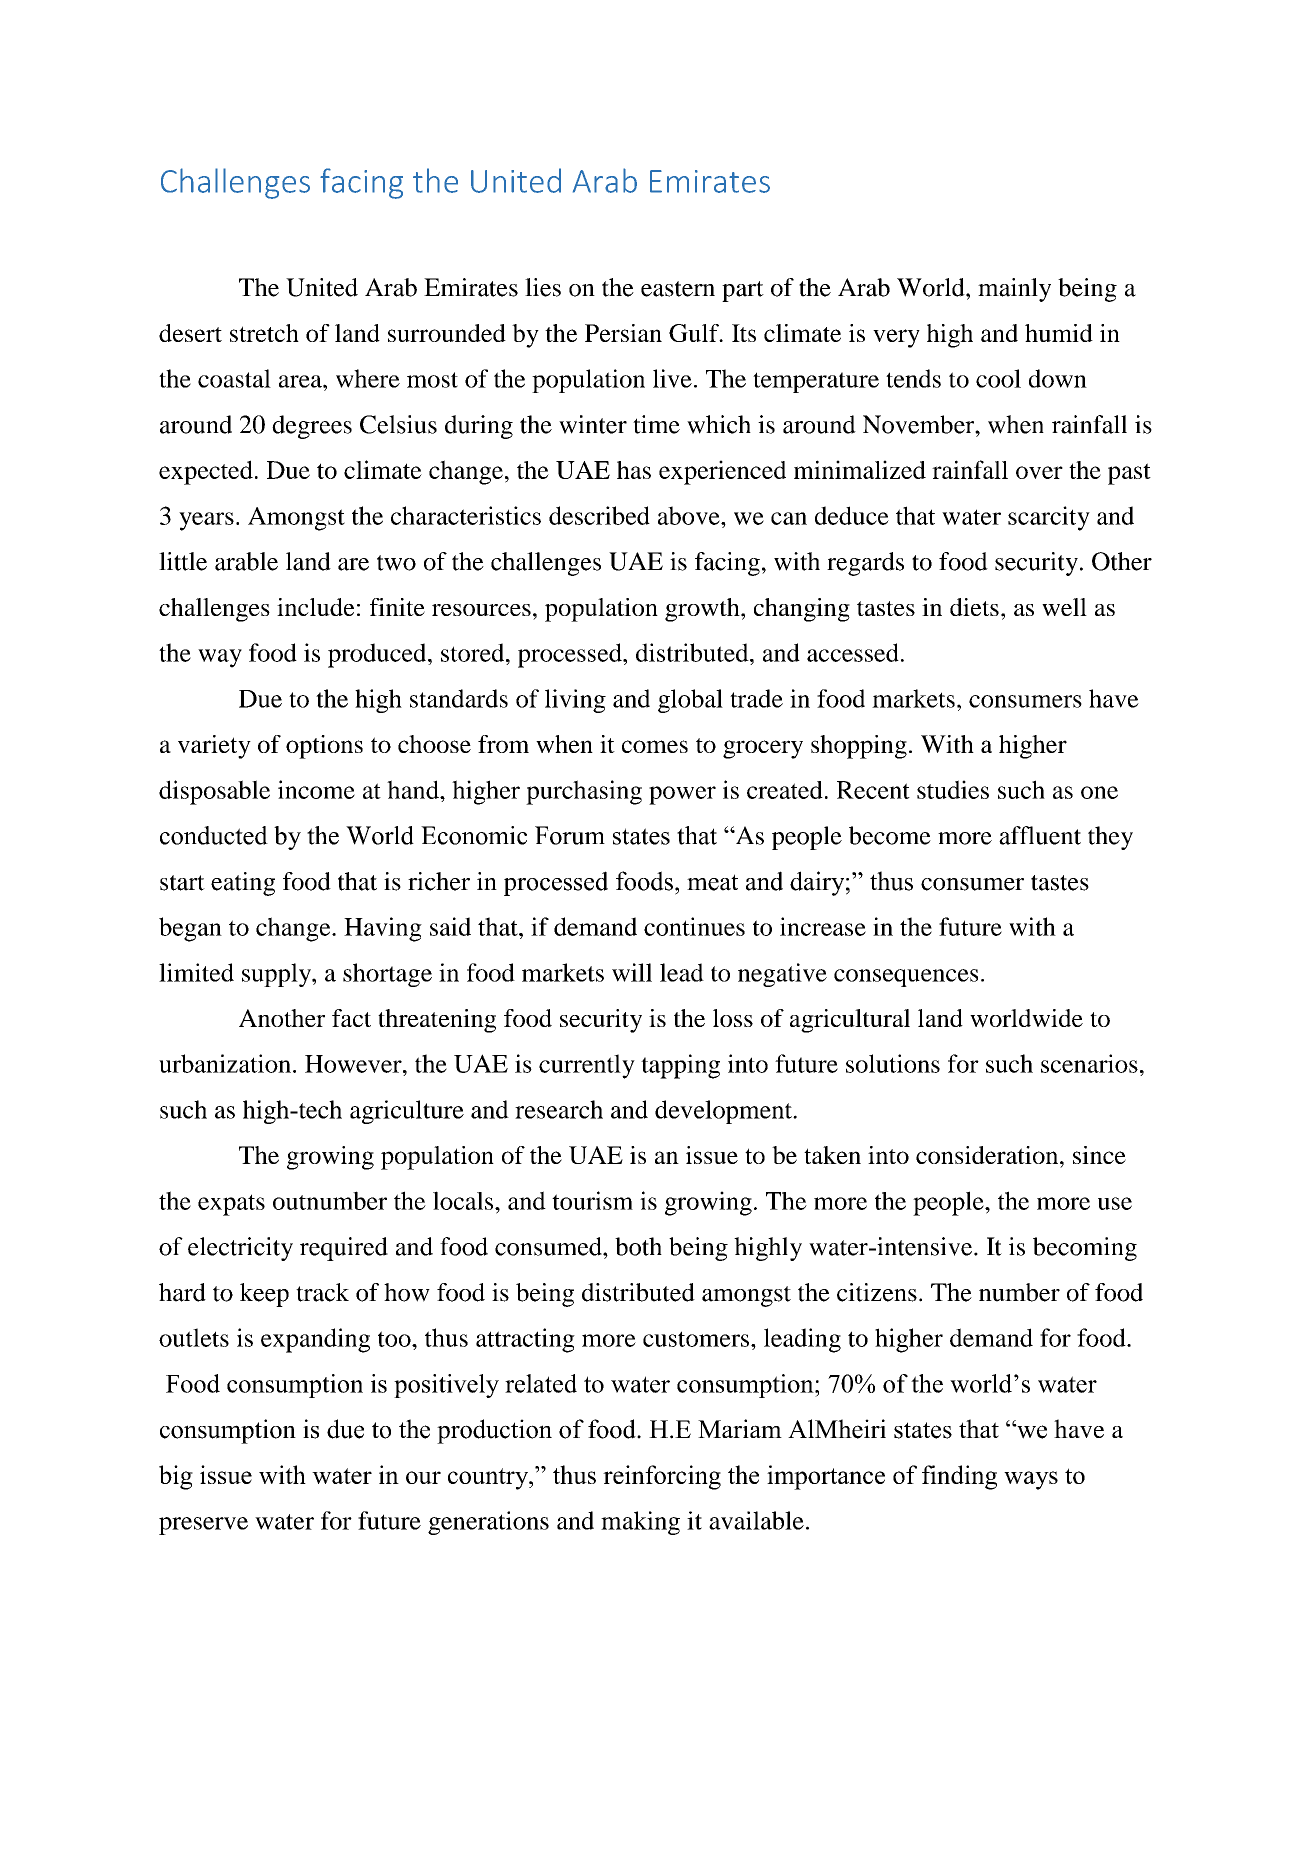 The width and height of the screenshot is (1313, 1858). Describe the element at coordinates (1040, 835) in the screenshot. I see `affluent` at that location.
